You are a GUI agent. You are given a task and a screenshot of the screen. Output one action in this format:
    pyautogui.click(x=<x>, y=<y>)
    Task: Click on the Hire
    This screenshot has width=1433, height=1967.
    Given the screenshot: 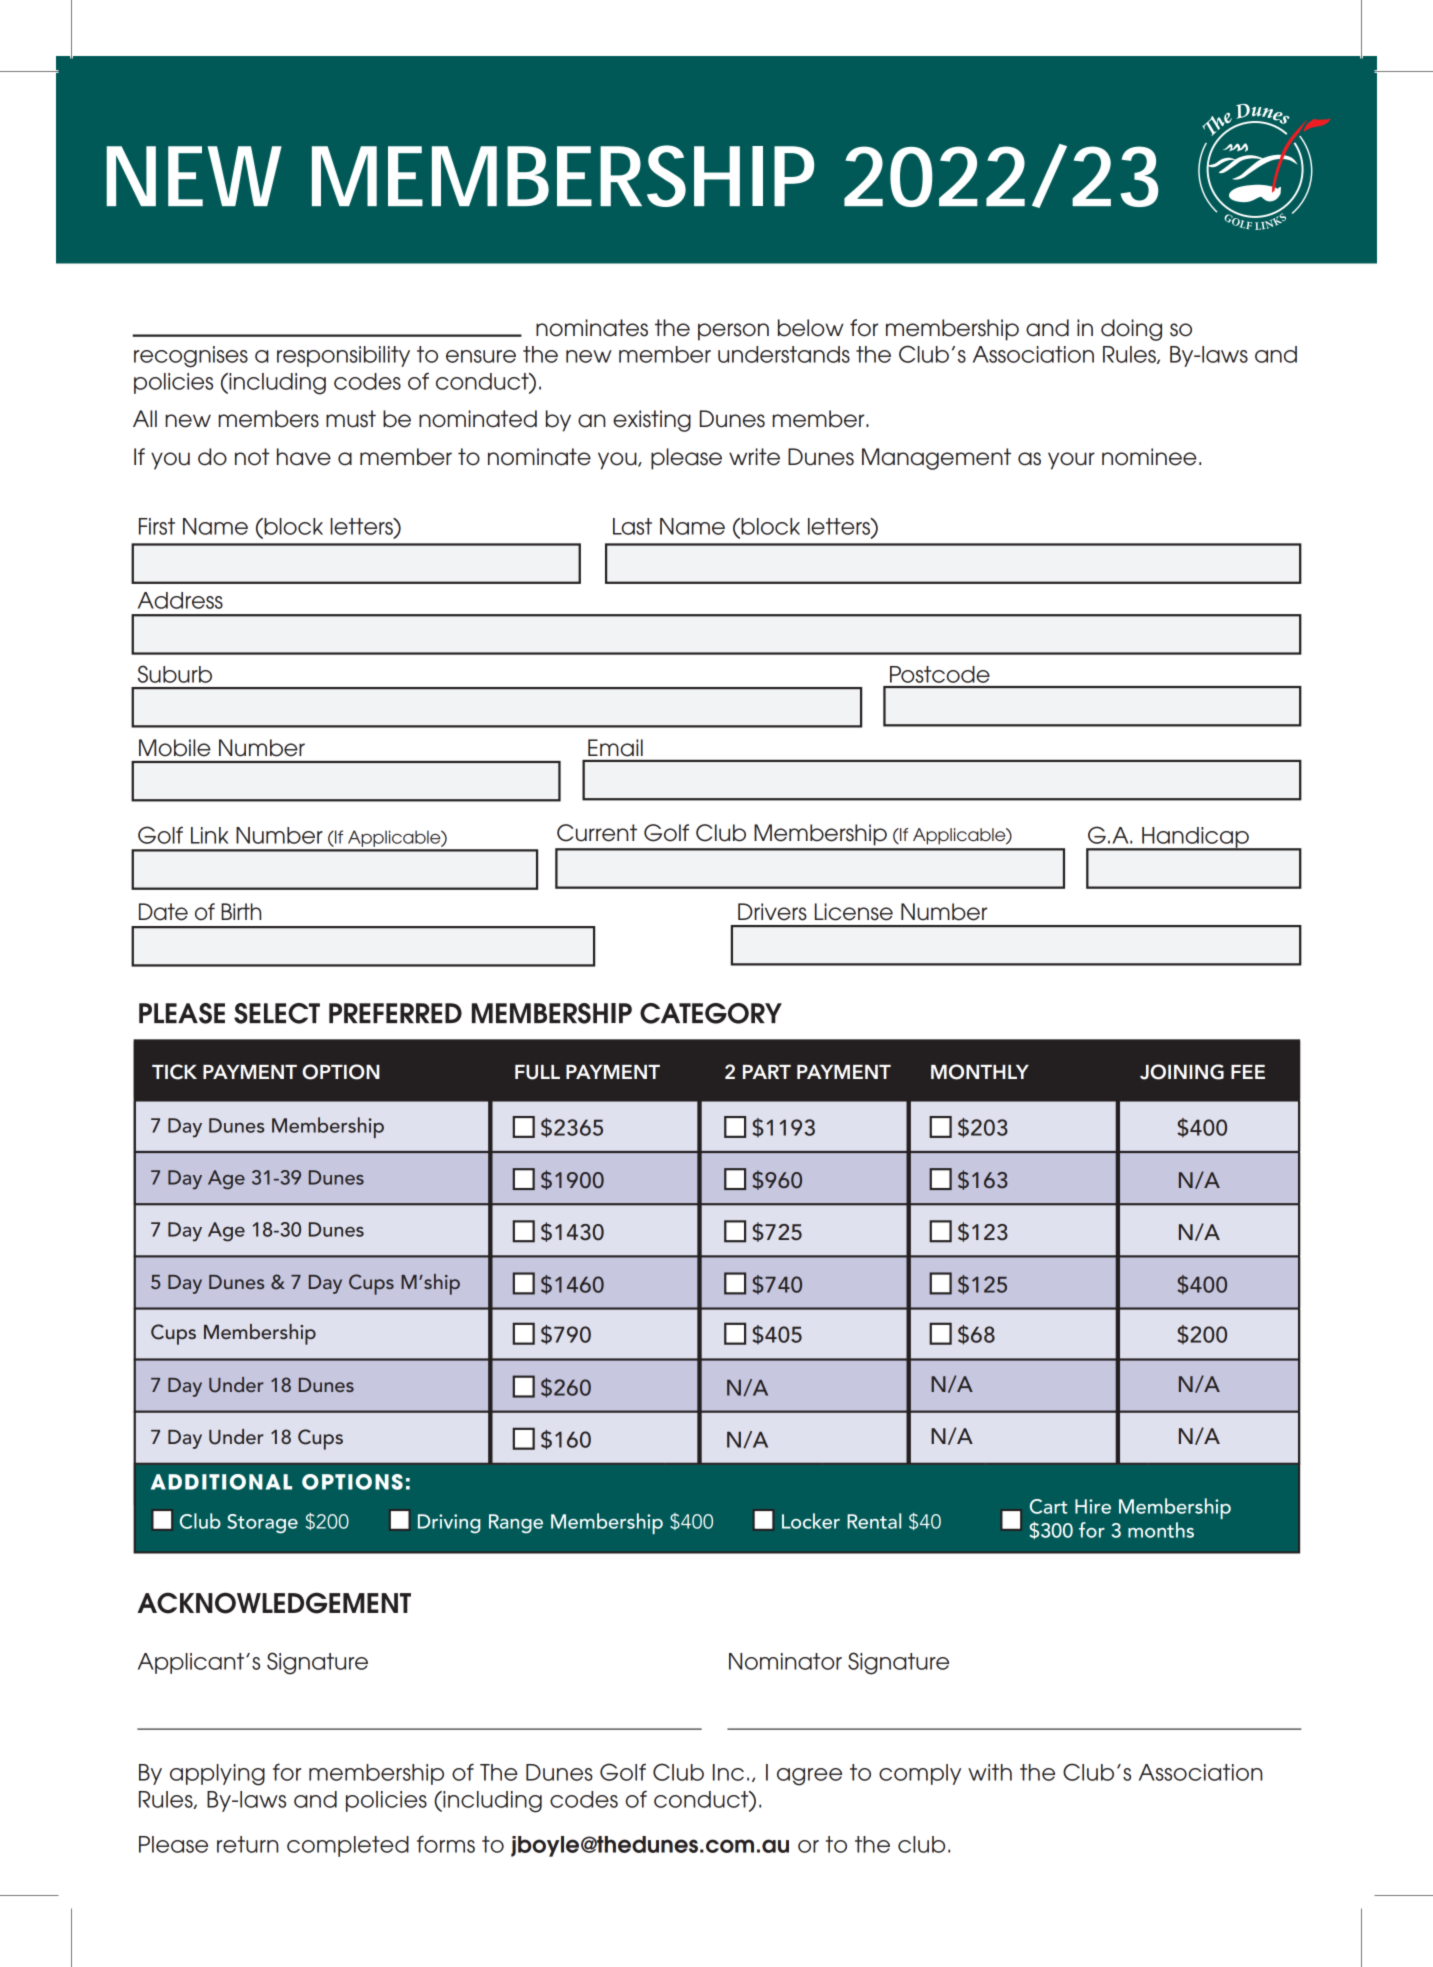 What is the action you would take?
    pyautogui.click(x=1093, y=1506)
